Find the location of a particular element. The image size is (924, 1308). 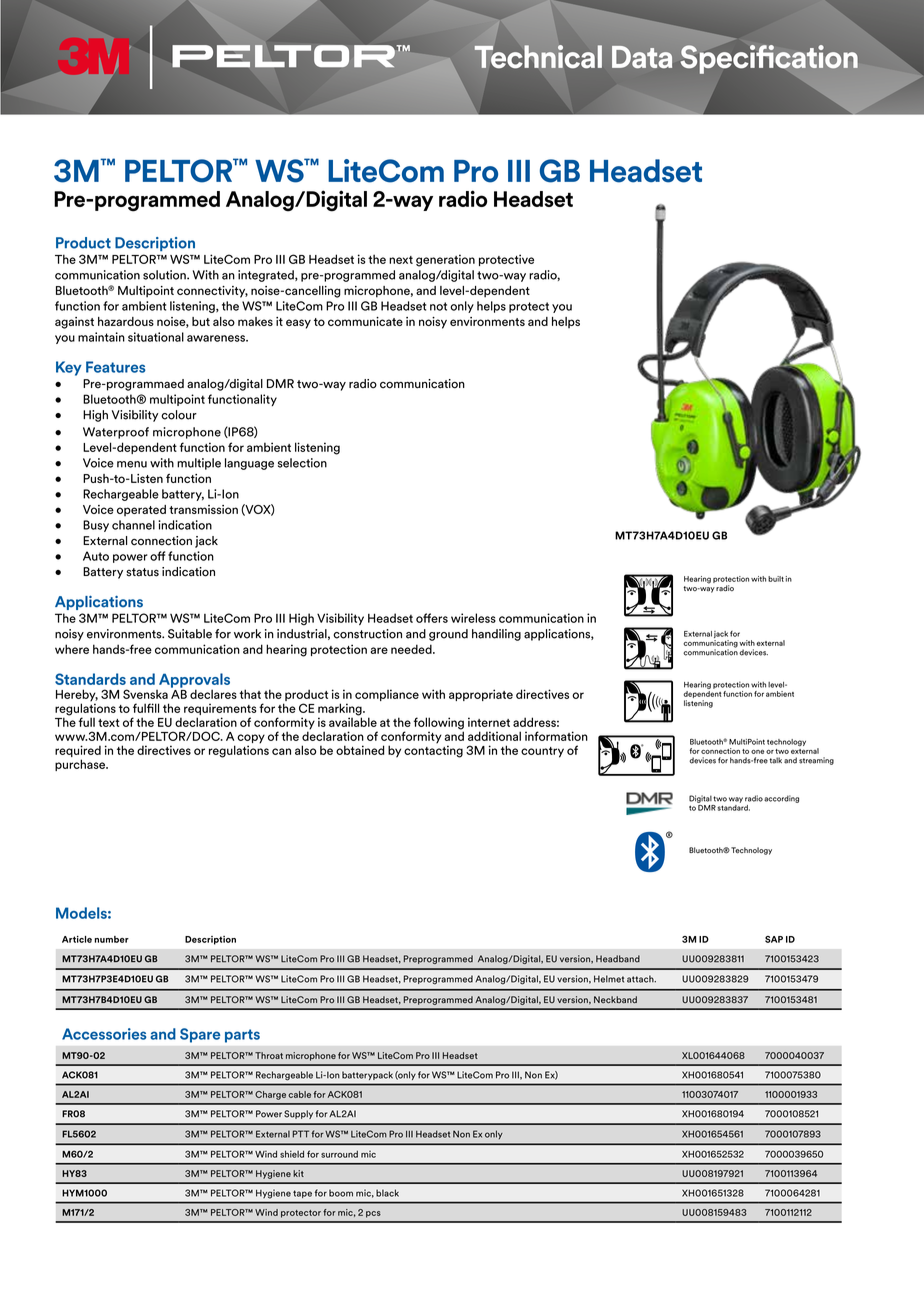

solution is located at coordinates (165, 275).
